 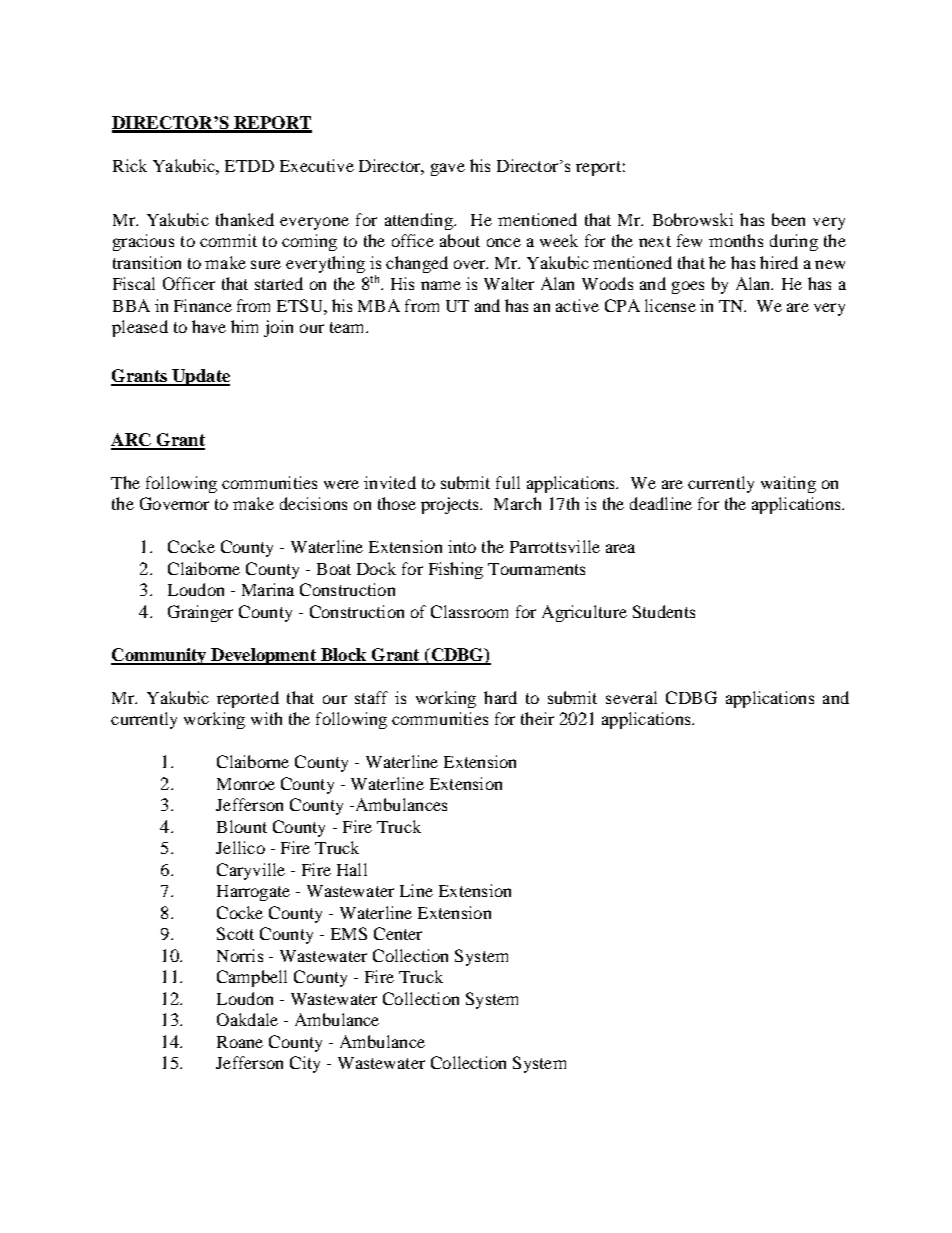 I want to click on Classroom, so click(x=469, y=611).
